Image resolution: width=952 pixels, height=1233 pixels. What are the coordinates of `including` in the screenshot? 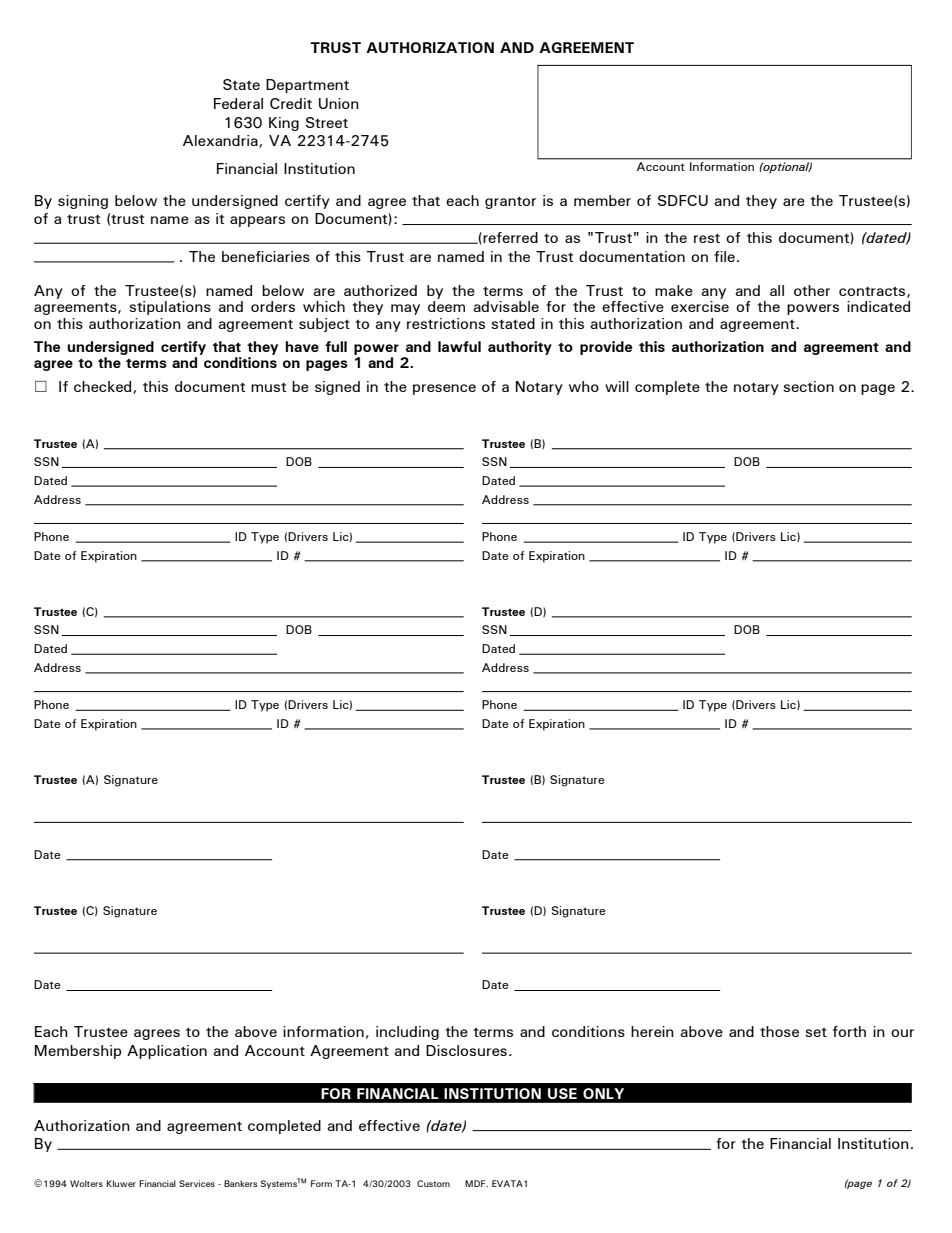 It's located at (407, 1033).
